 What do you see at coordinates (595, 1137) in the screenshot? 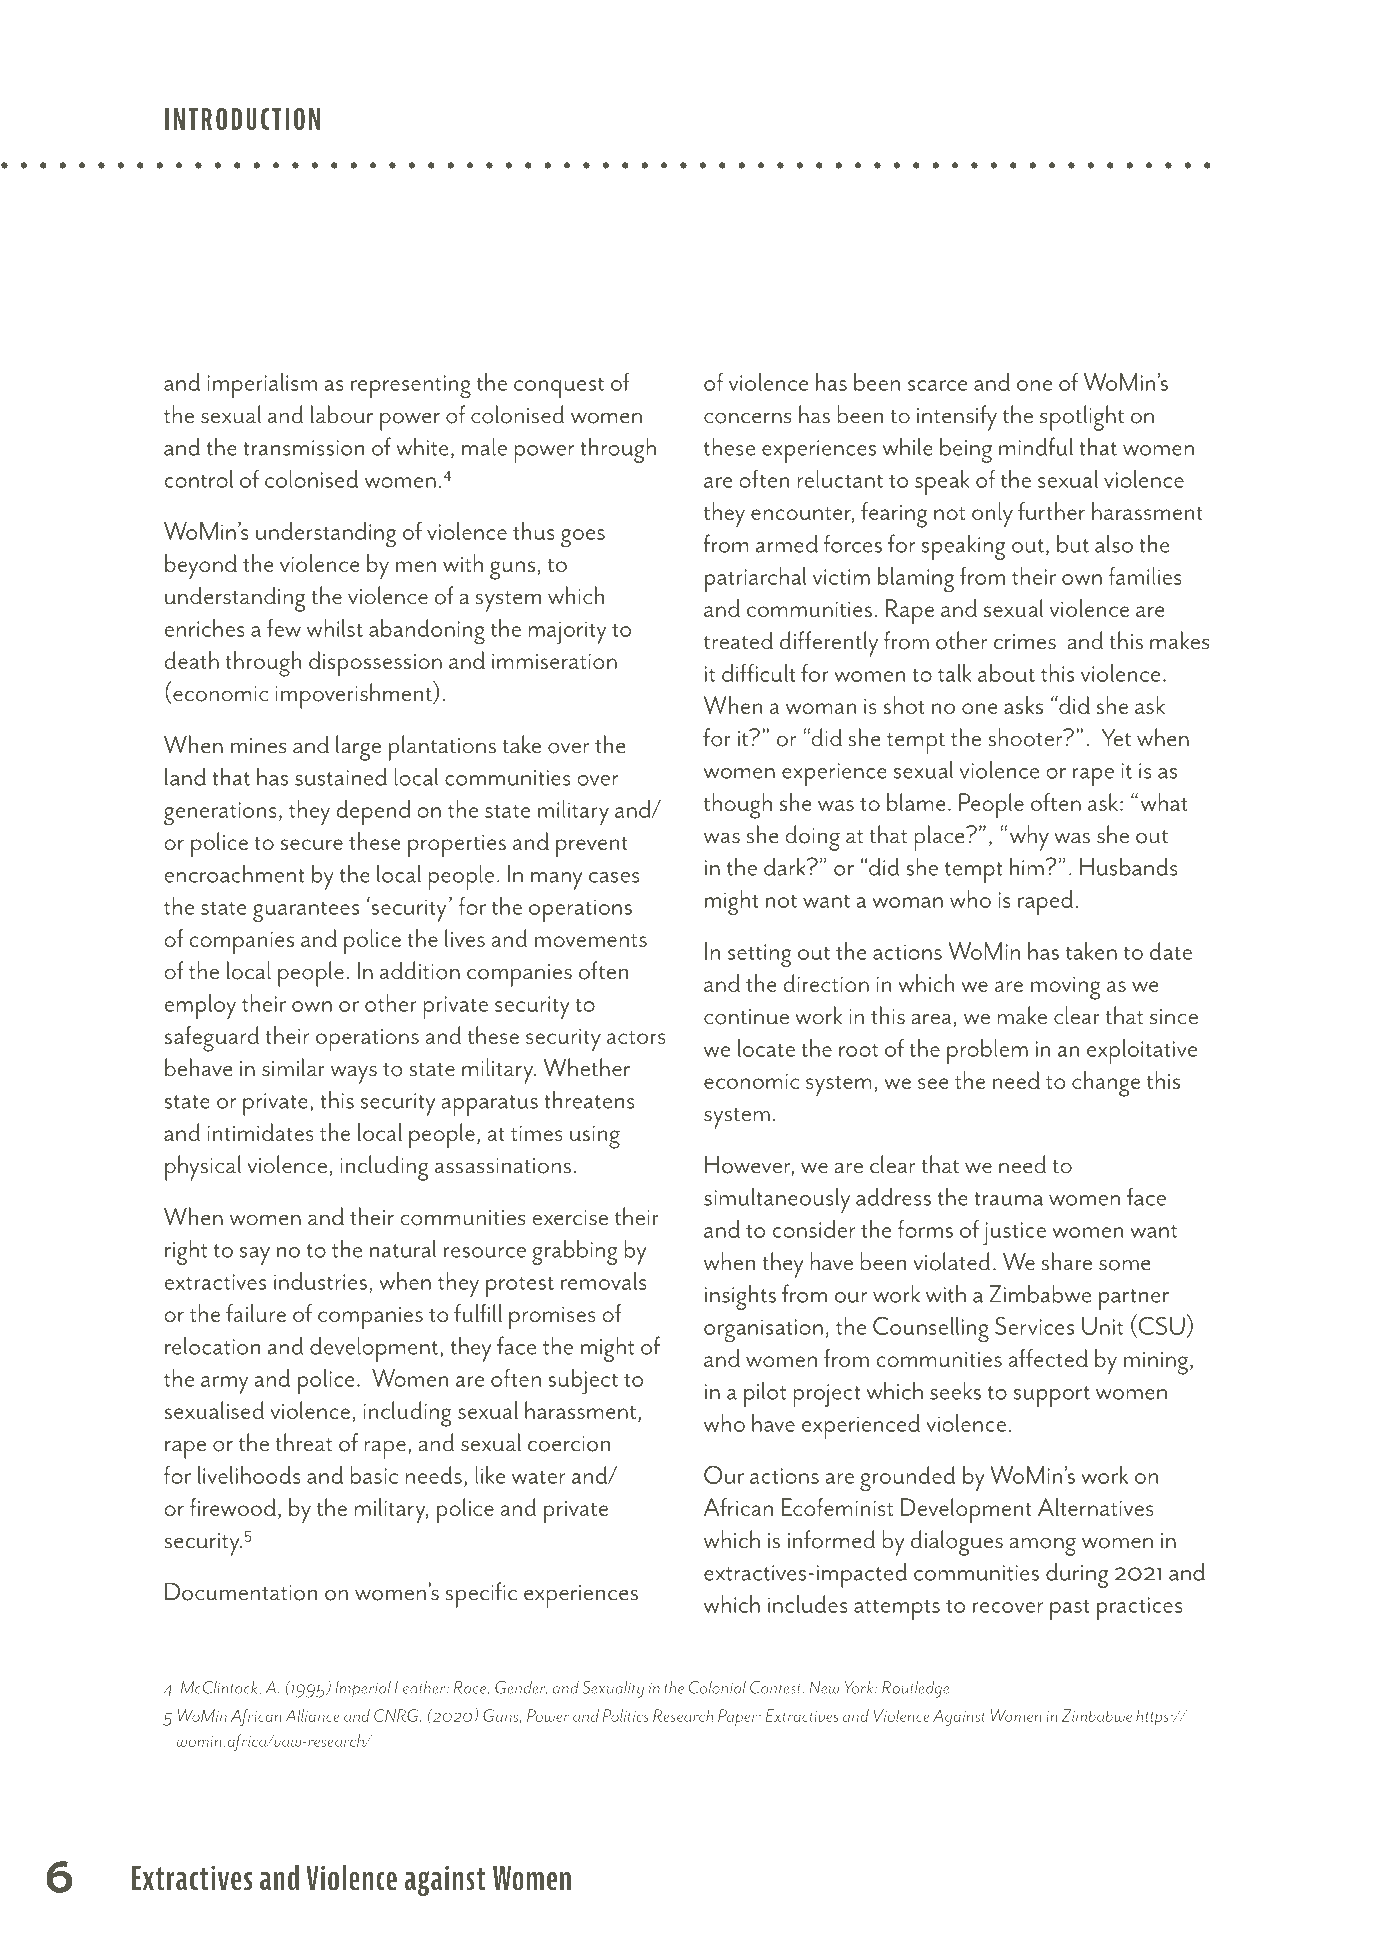
I see `using` at bounding box center [595, 1137].
